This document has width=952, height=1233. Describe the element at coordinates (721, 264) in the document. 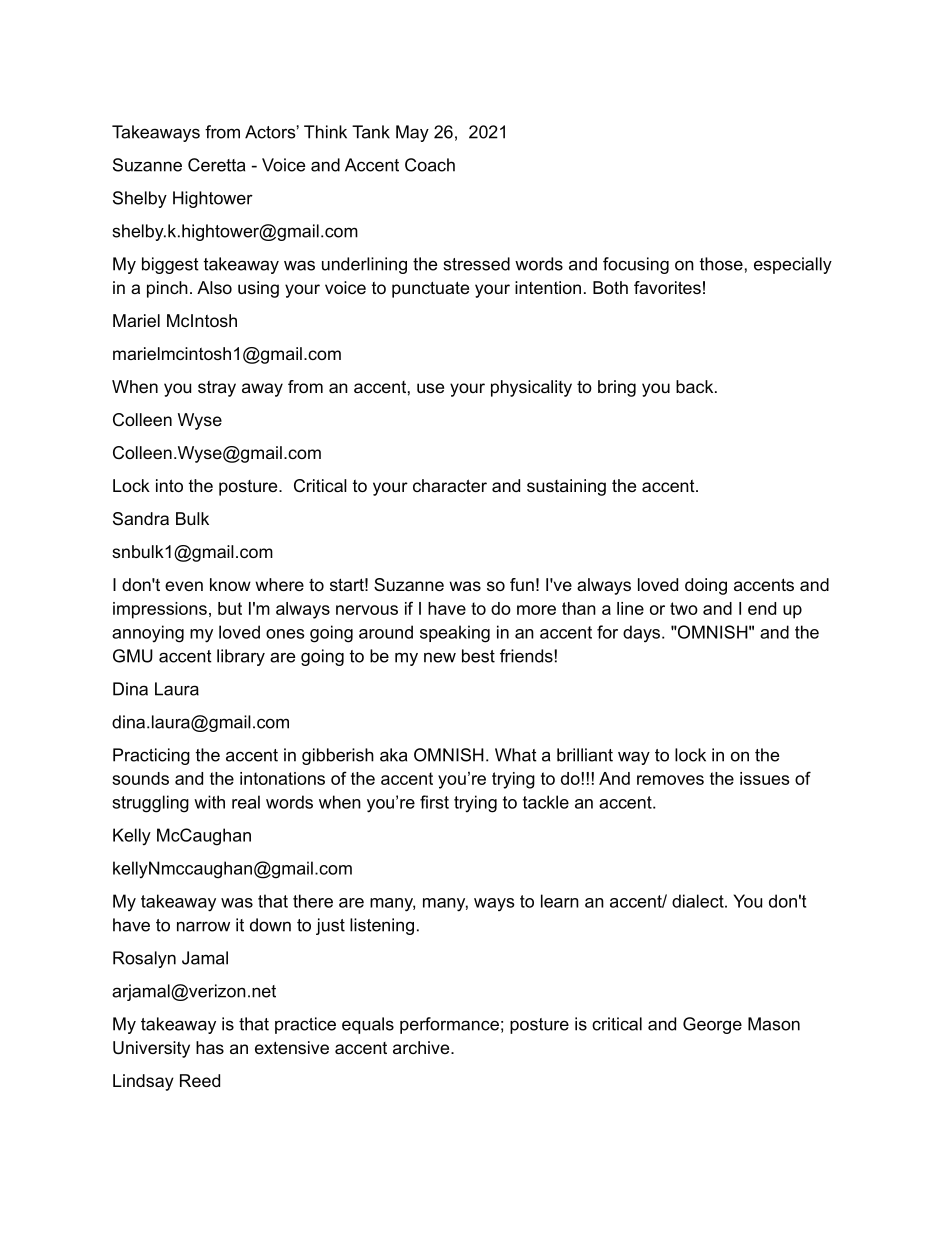

I see `those` at that location.
